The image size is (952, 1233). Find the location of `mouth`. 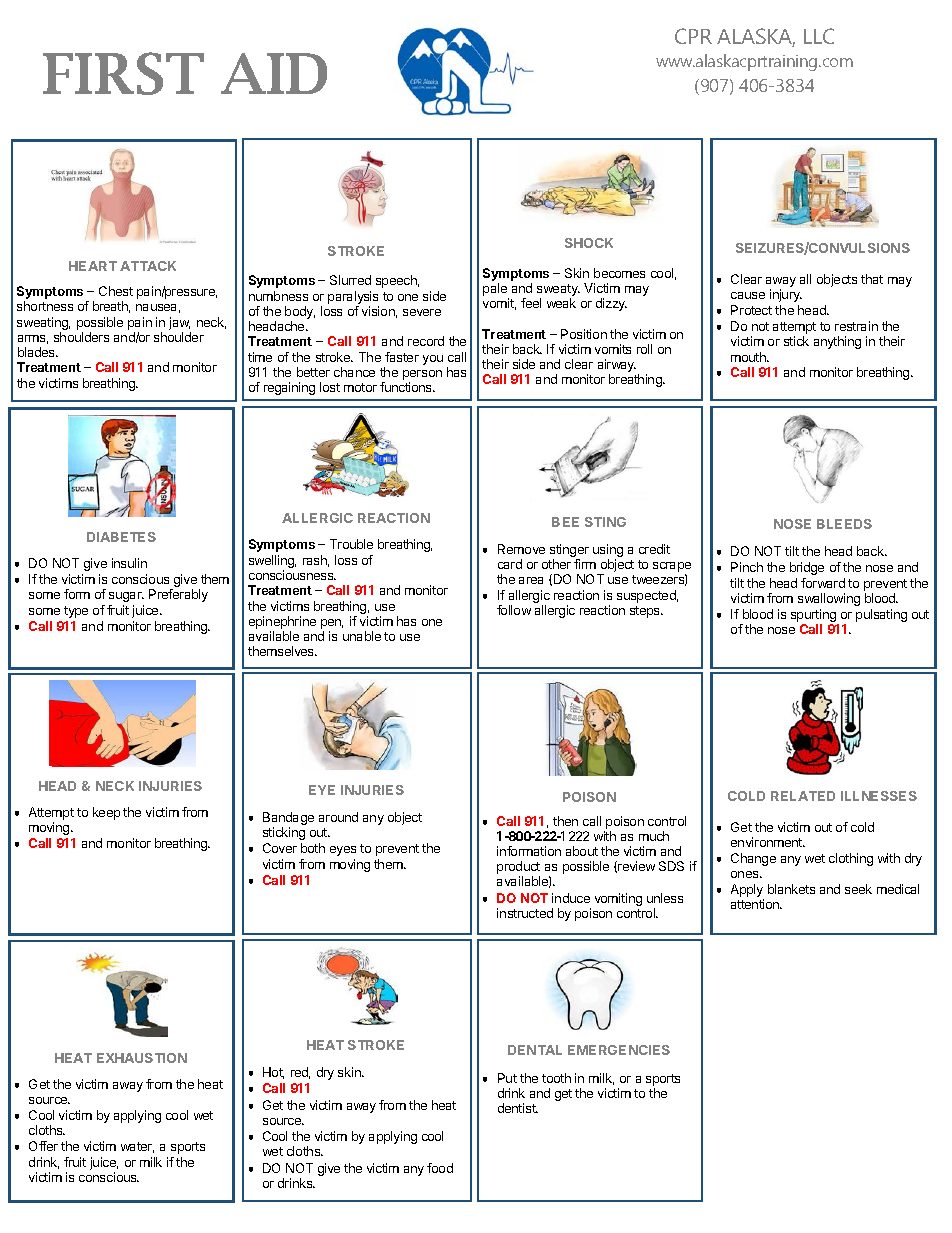

mouth is located at coordinates (750, 357).
